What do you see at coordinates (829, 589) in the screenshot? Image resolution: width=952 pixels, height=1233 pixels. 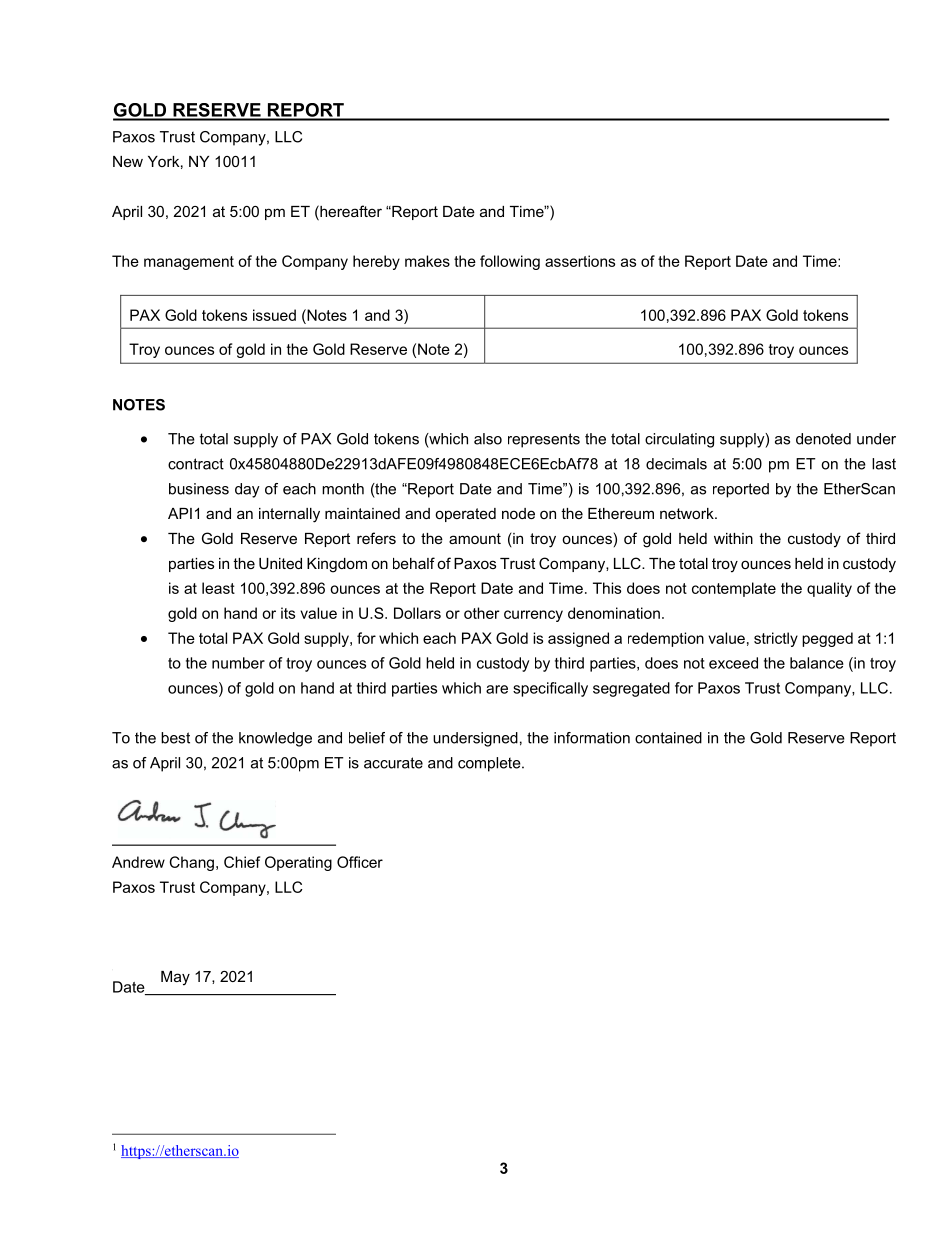 I see `quality` at bounding box center [829, 589].
